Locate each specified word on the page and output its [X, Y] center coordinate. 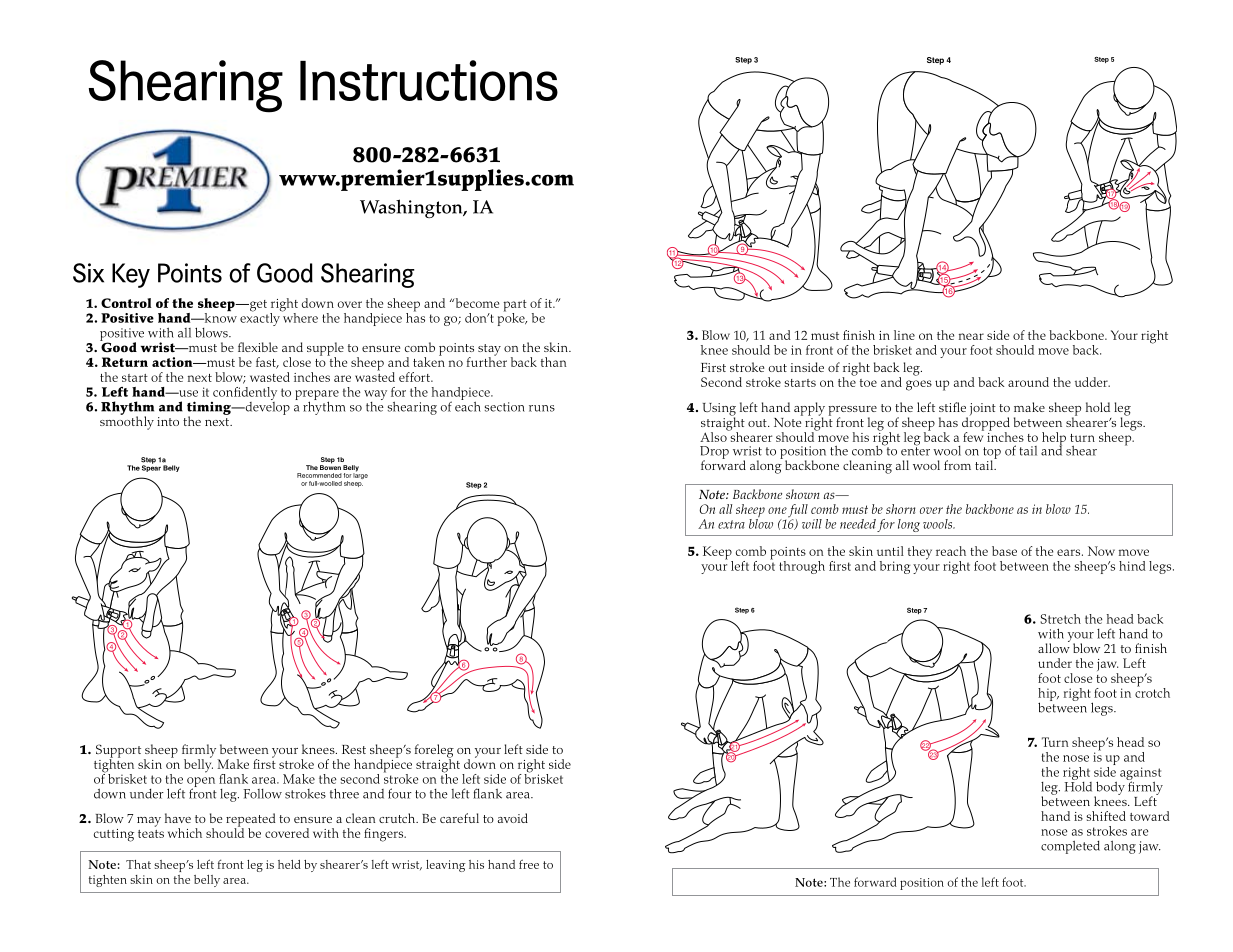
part [515, 307]
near [971, 336]
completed [1070, 847]
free [529, 864]
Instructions [429, 80]
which [185, 833]
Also [714, 436]
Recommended [319, 475]
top [992, 454]
